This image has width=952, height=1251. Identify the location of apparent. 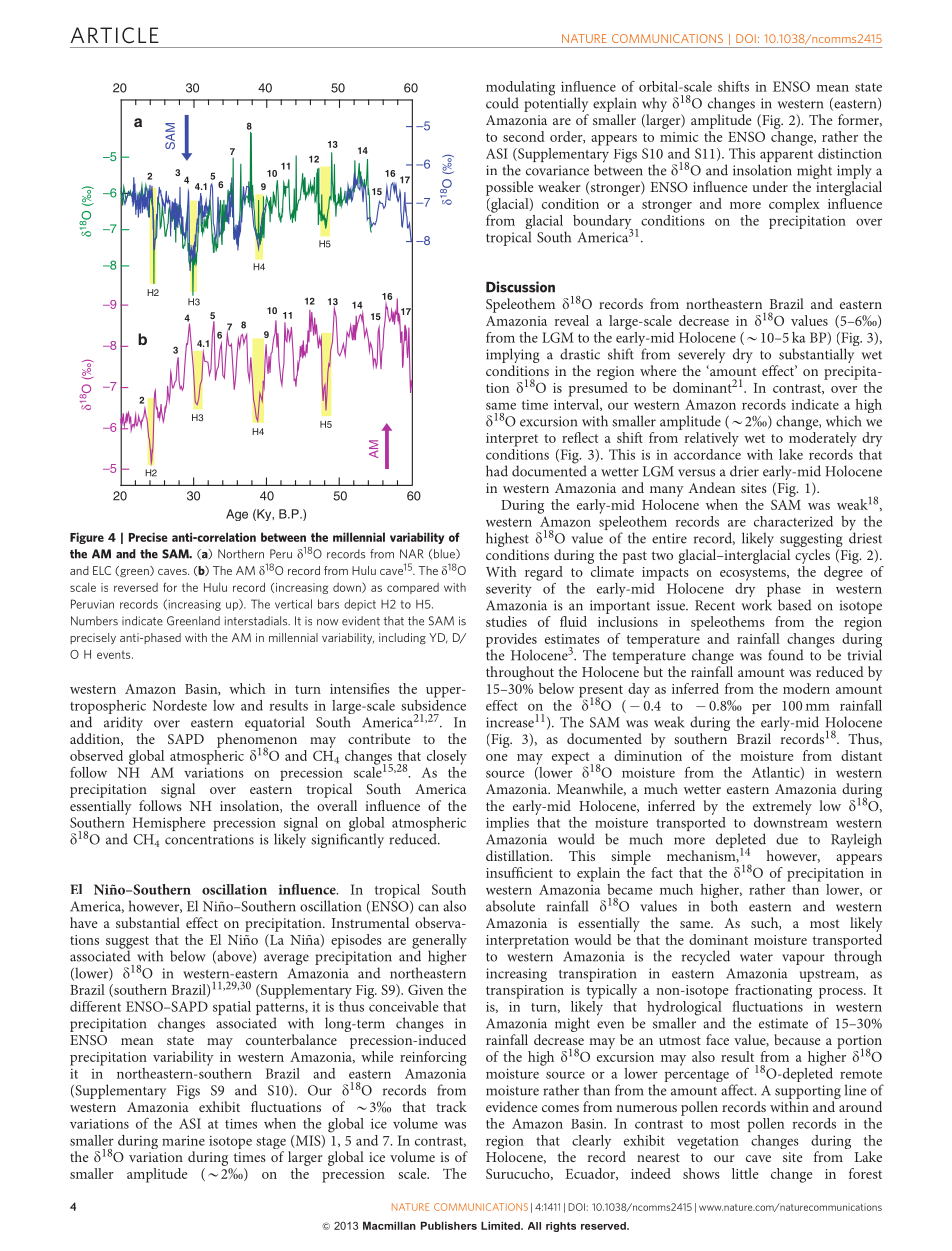
(786, 157).
